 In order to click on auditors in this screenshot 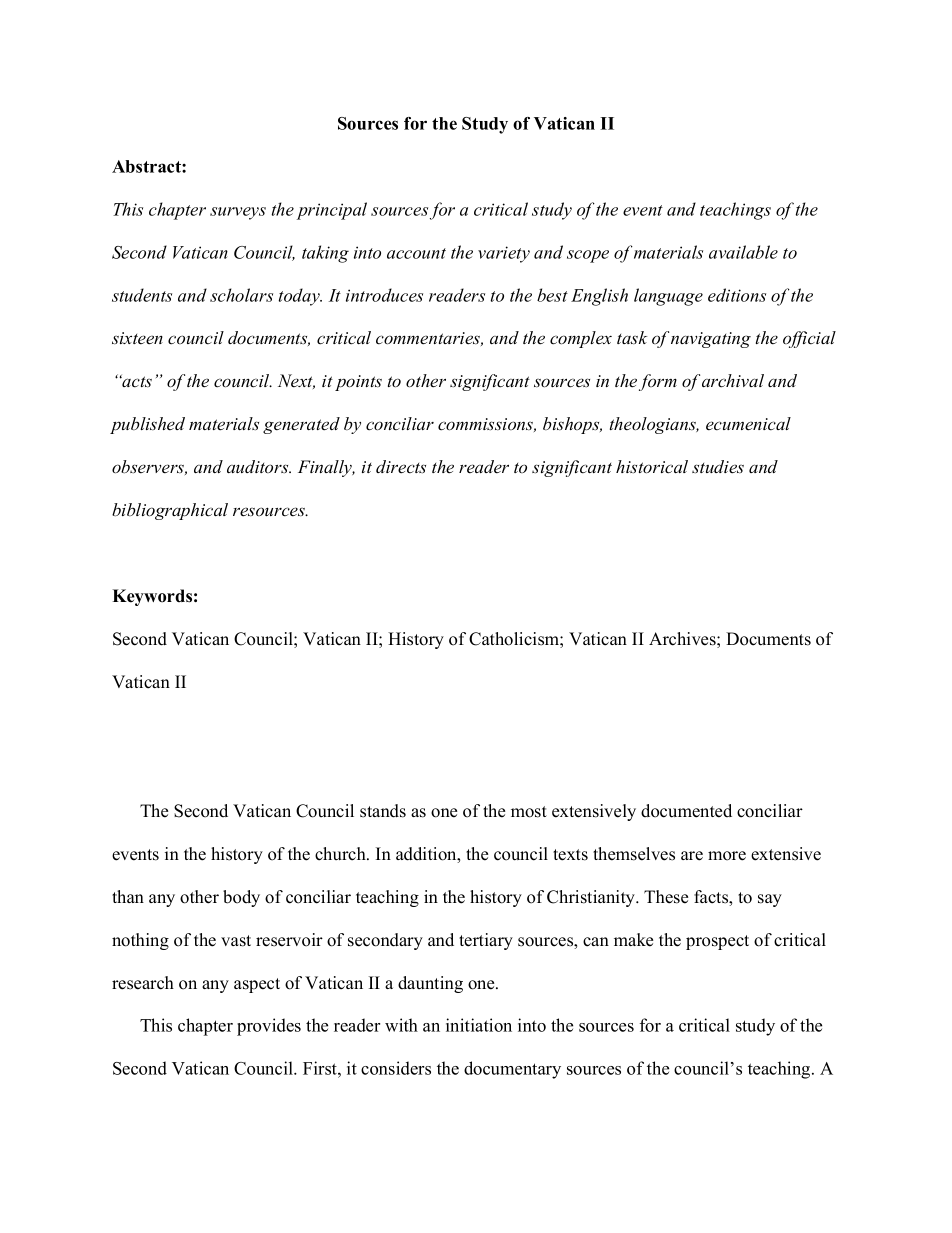, I will do `click(259, 467)`.
